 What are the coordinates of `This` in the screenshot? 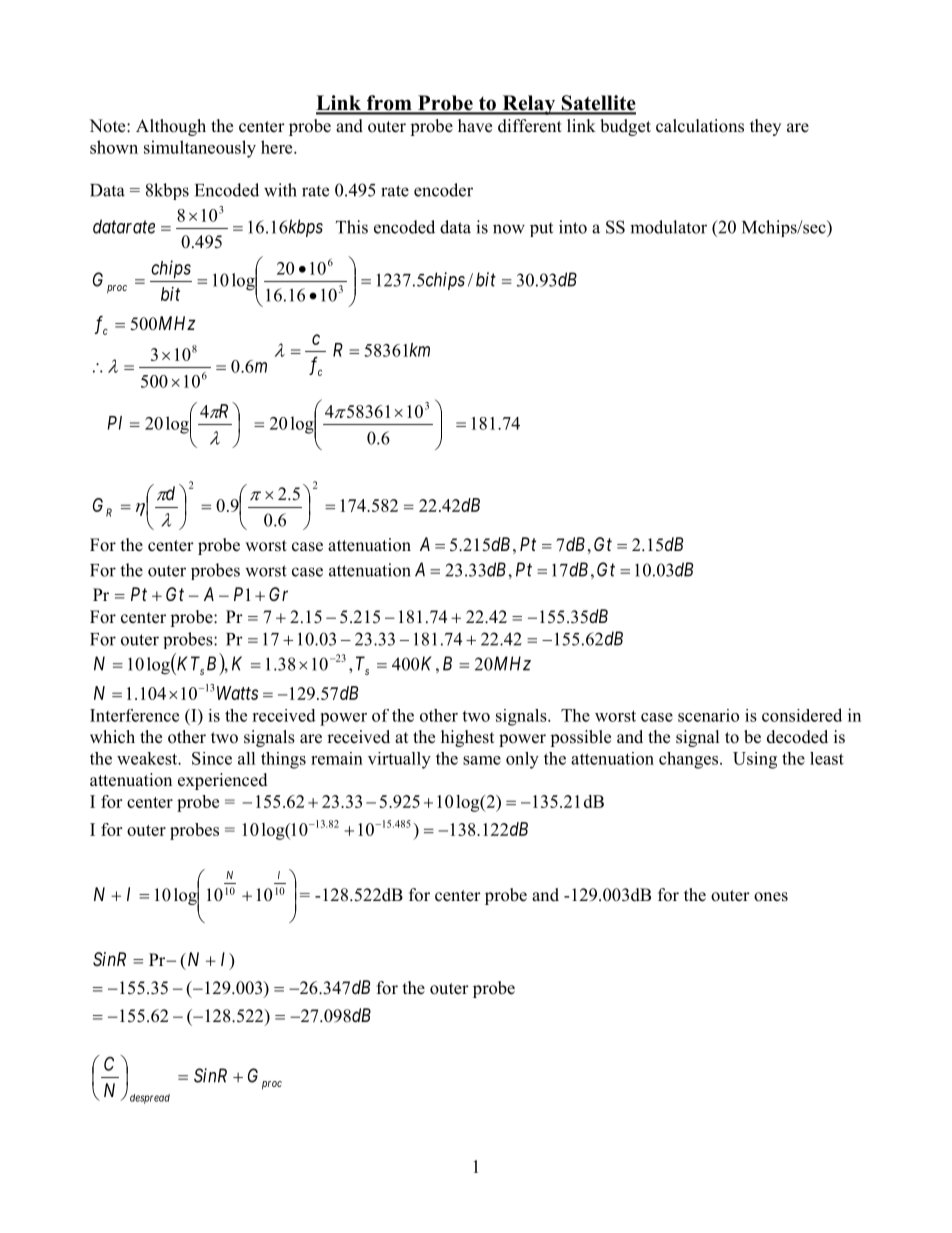 It's located at (352, 227).
